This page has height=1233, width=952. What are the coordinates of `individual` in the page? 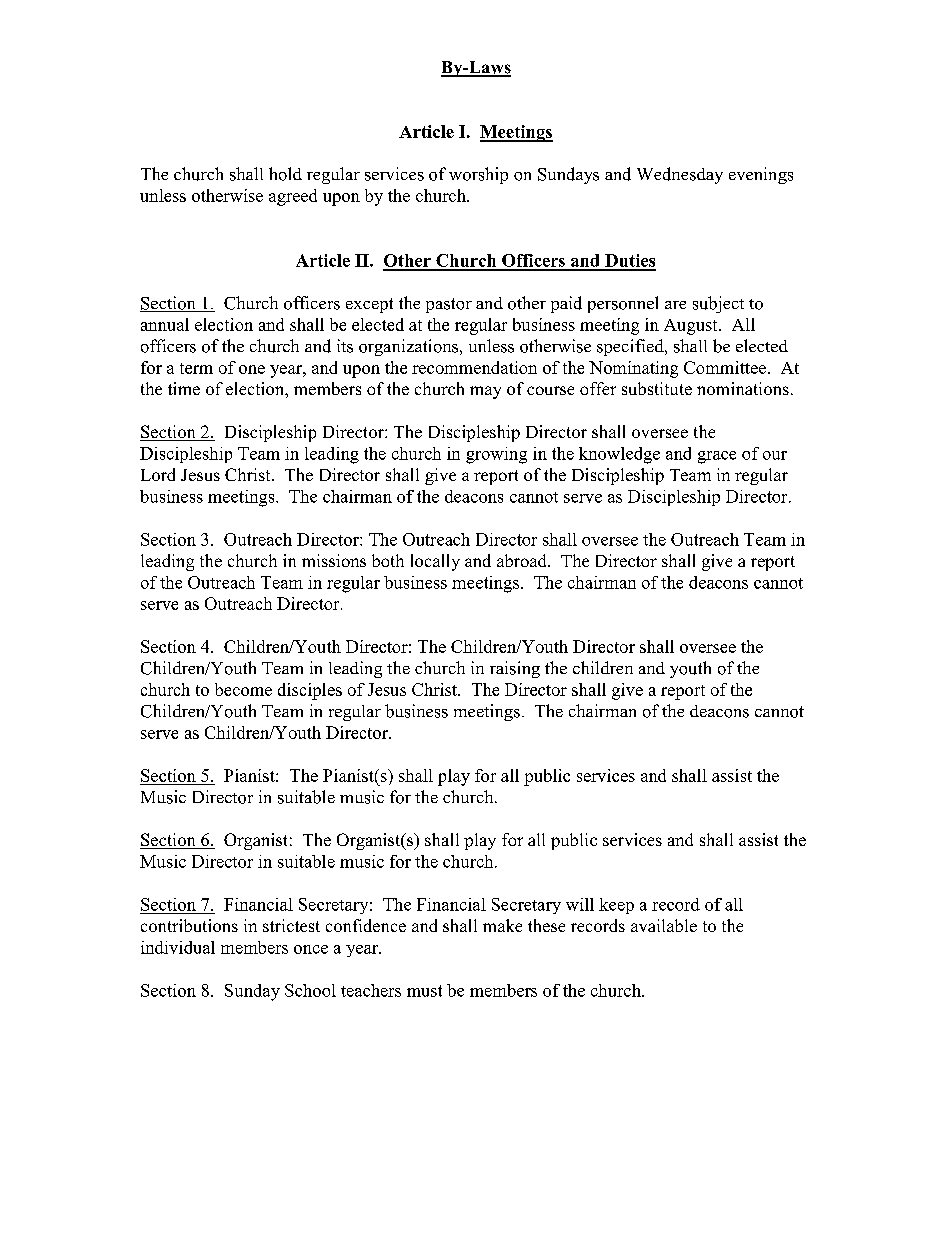 It's located at (178, 947).
